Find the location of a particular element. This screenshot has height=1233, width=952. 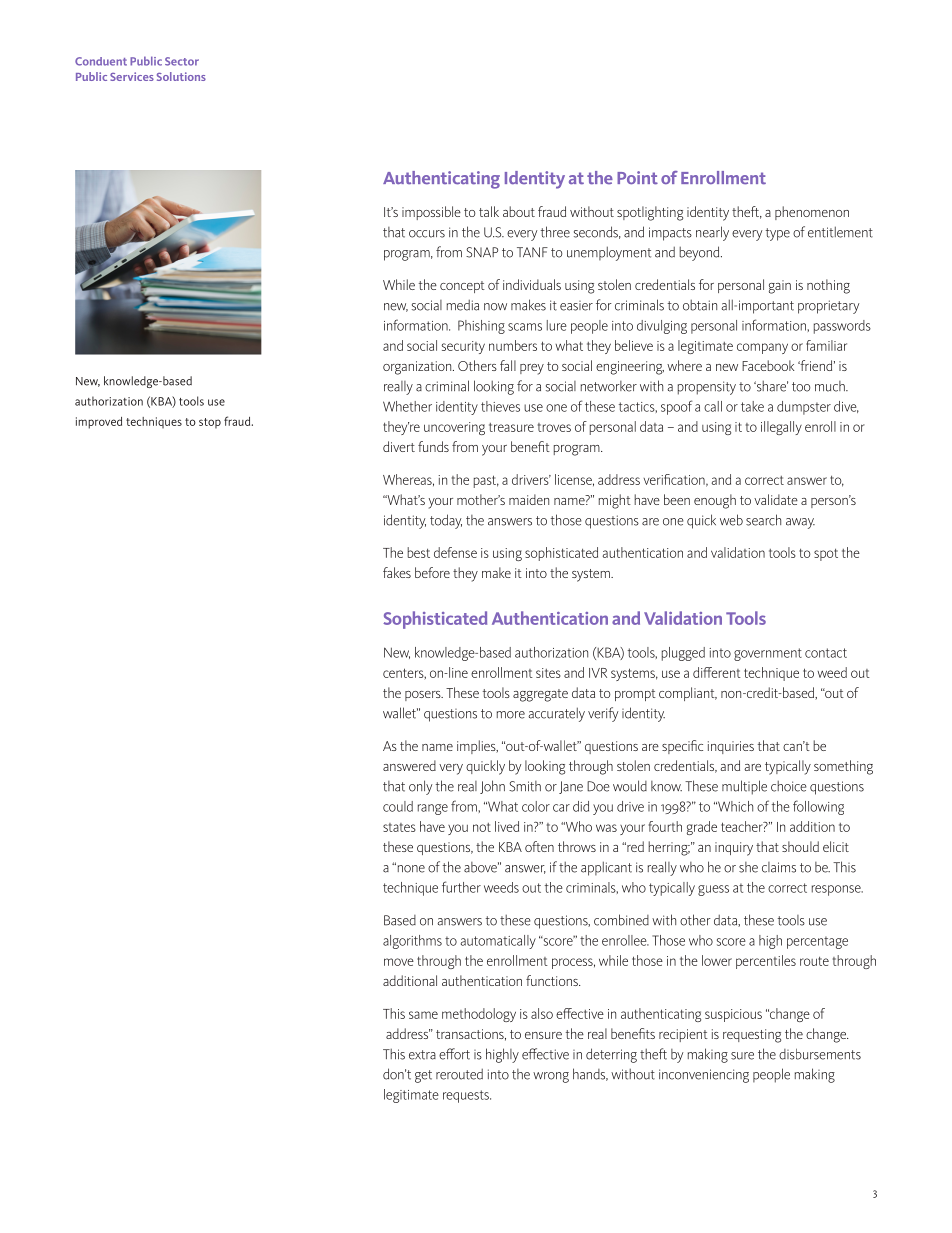

extra is located at coordinates (422, 1055).
